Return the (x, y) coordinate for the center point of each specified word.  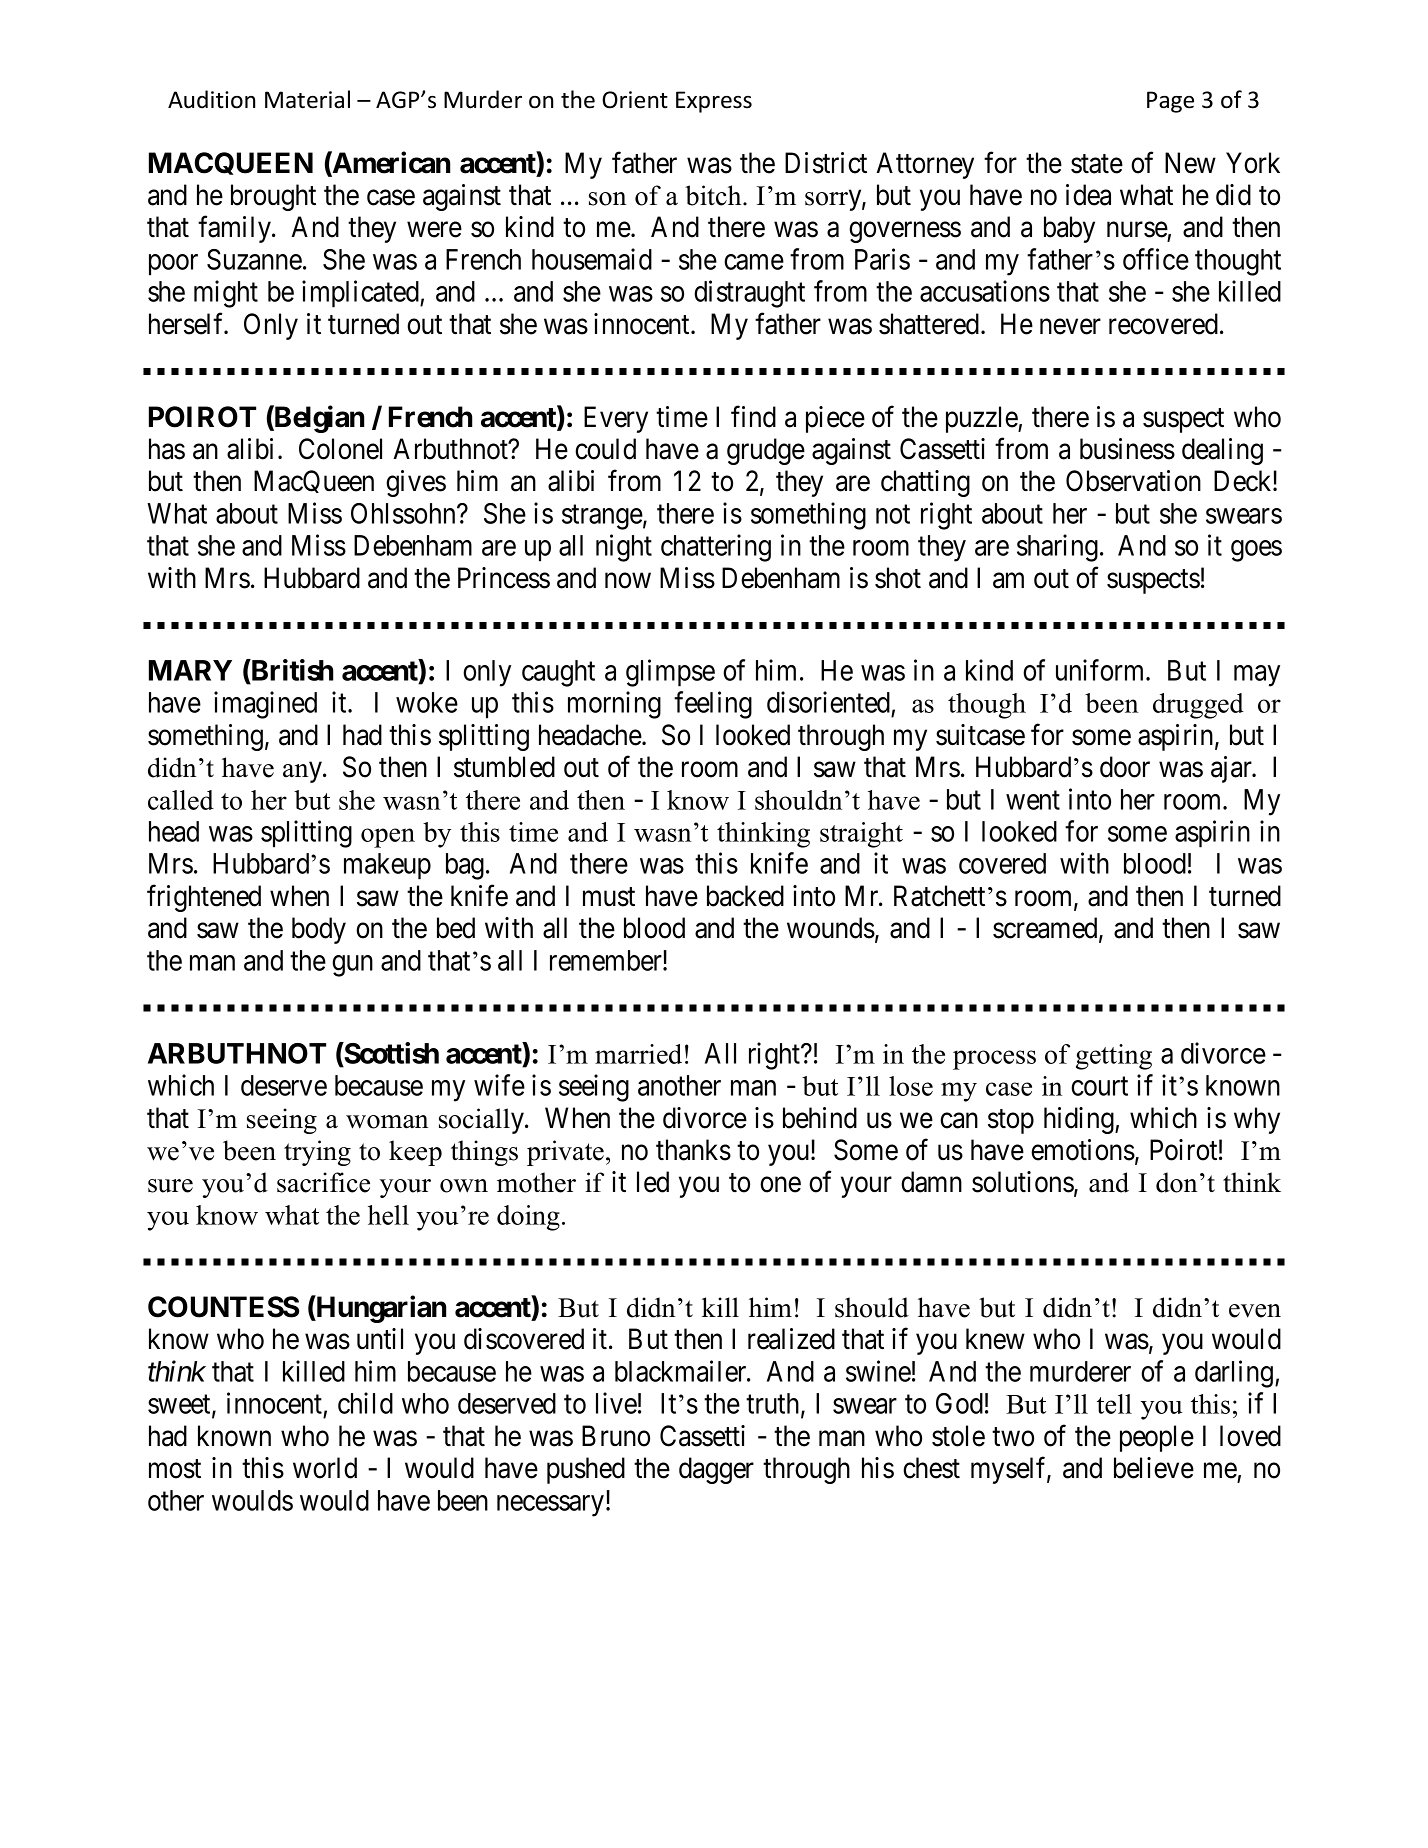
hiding (1080, 1120)
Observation (1133, 481)
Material (307, 99)
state (1097, 164)
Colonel (340, 449)
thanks (693, 1150)
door (1125, 767)
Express (714, 102)
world (325, 1468)
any (303, 772)
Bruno (616, 1436)
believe (1154, 1468)
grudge (766, 451)
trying (317, 1153)
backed (745, 896)
